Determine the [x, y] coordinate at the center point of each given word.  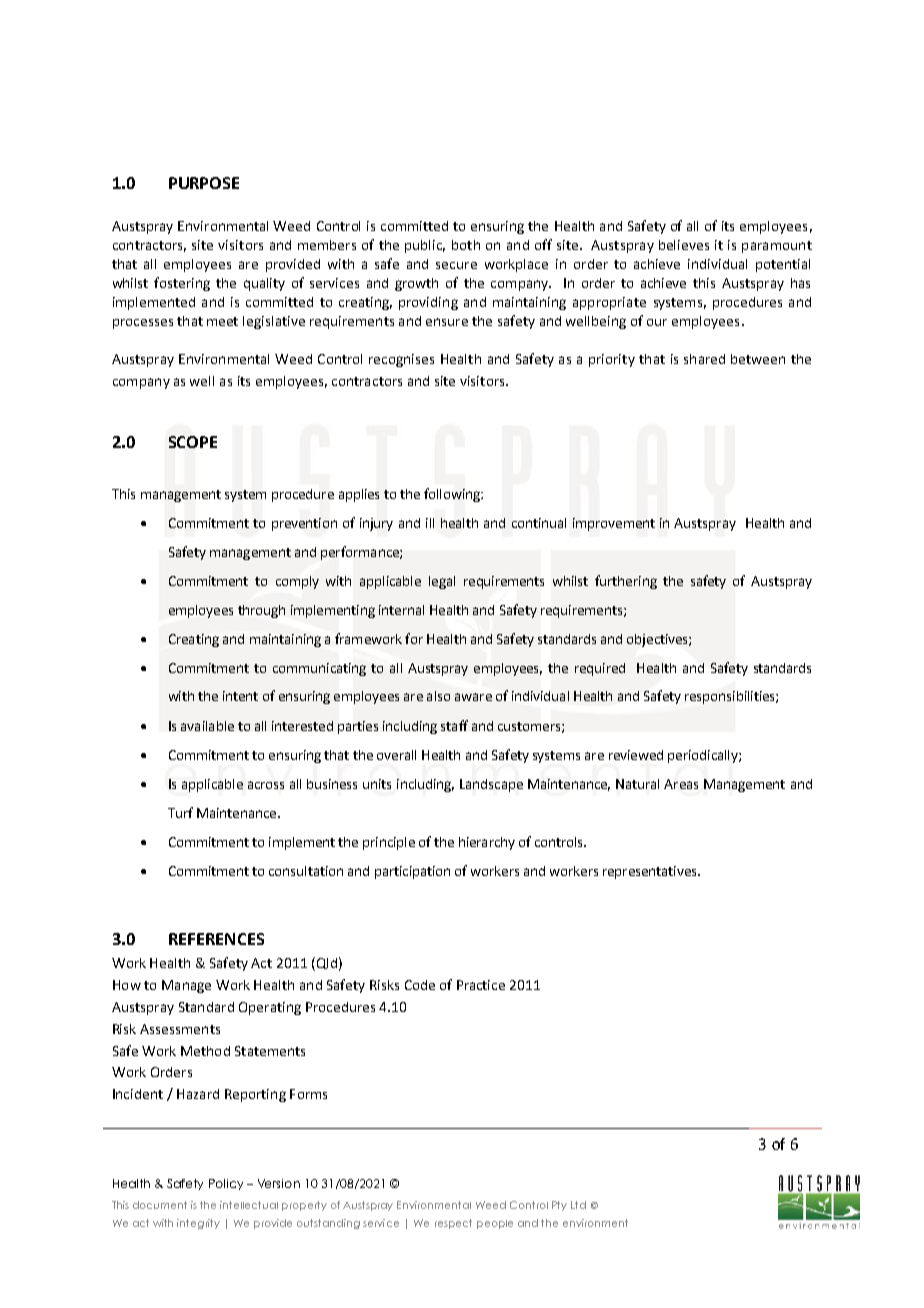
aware [473, 697]
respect [453, 1224]
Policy [226, 1184]
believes [684, 245]
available [207, 726]
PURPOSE [204, 183]
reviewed [636, 755]
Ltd [578, 1205]
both [466, 245]
